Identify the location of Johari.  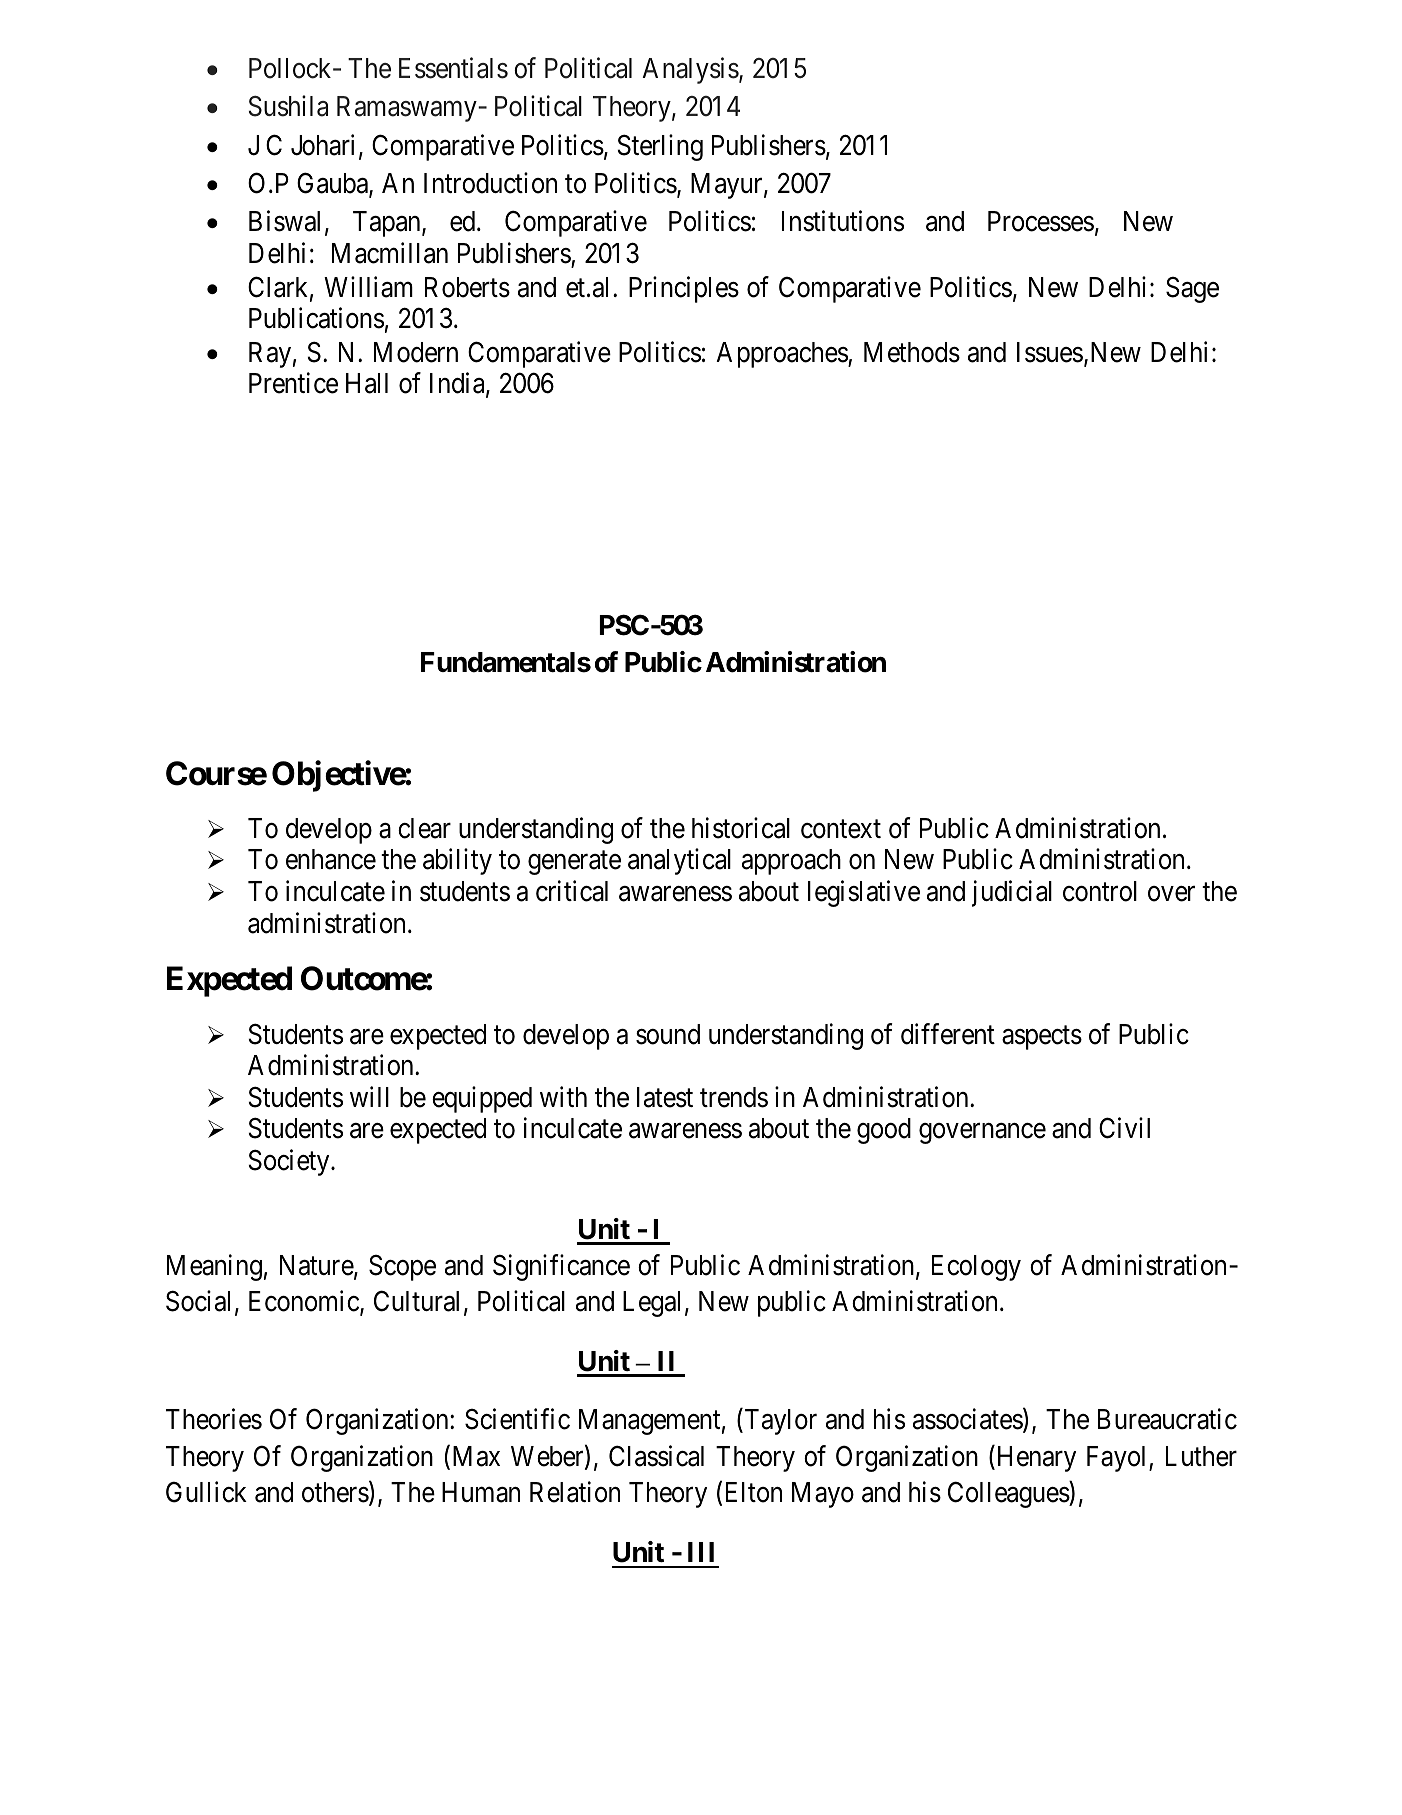
(322, 145).
